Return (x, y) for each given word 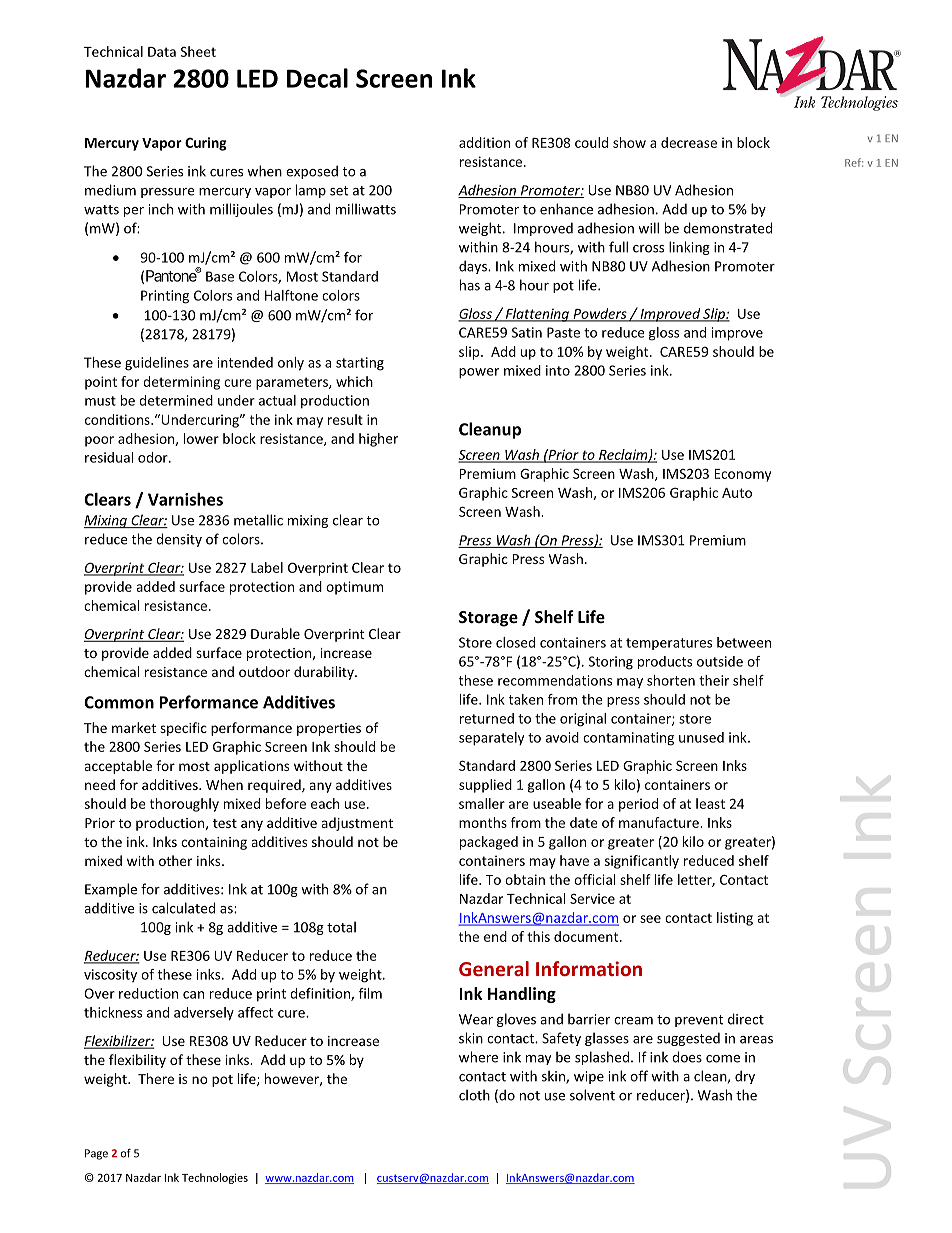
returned (487, 718)
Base (220, 276)
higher (378, 440)
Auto (737, 493)
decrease (689, 142)
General (494, 968)
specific (183, 729)
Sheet (198, 51)
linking (689, 248)
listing (735, 919)
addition (484, 142)
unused (701, 737)
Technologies (215, 1178)
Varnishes (185, 499)
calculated (183, 908)
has (470, 285)
